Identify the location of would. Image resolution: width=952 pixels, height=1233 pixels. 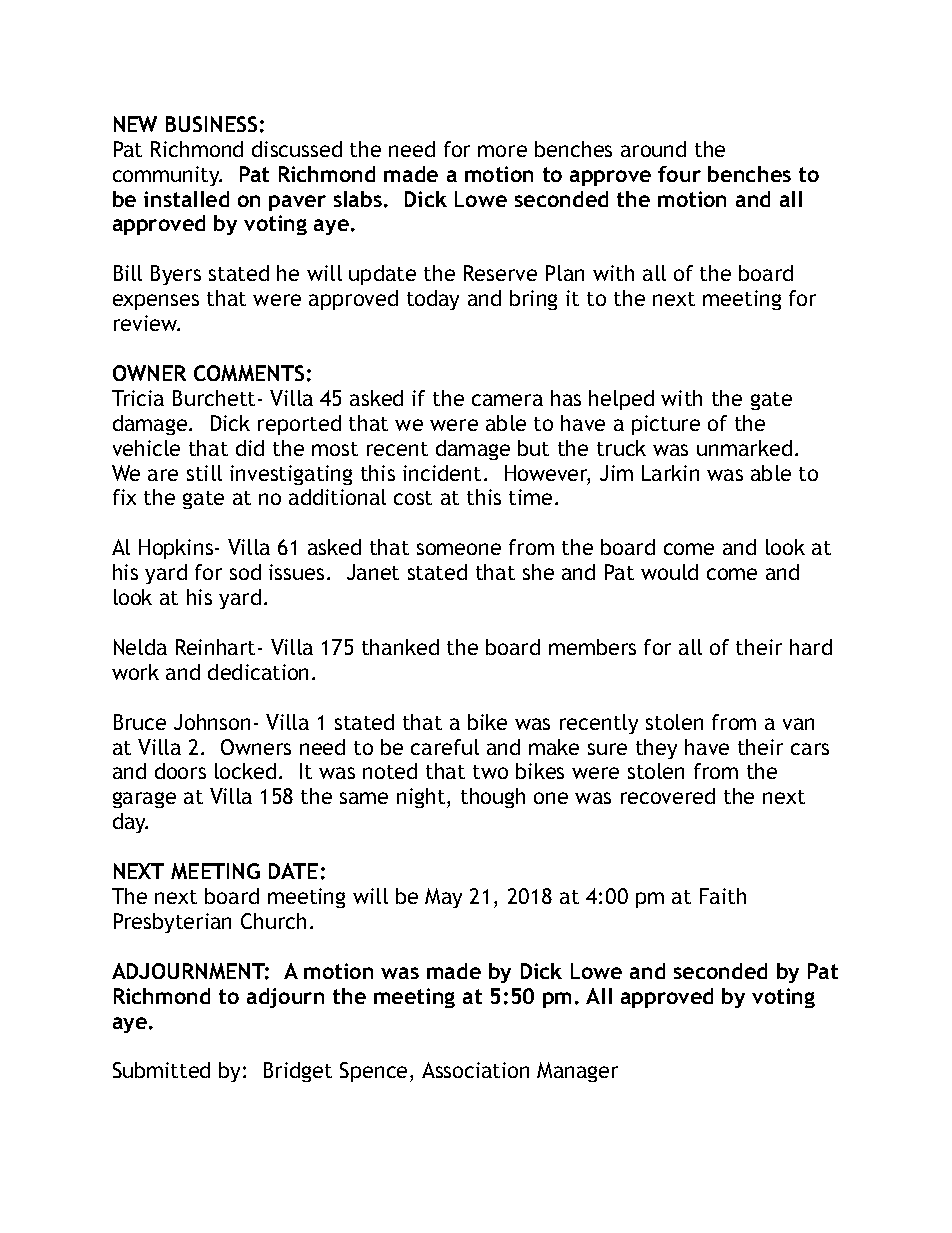
(669, 572).
